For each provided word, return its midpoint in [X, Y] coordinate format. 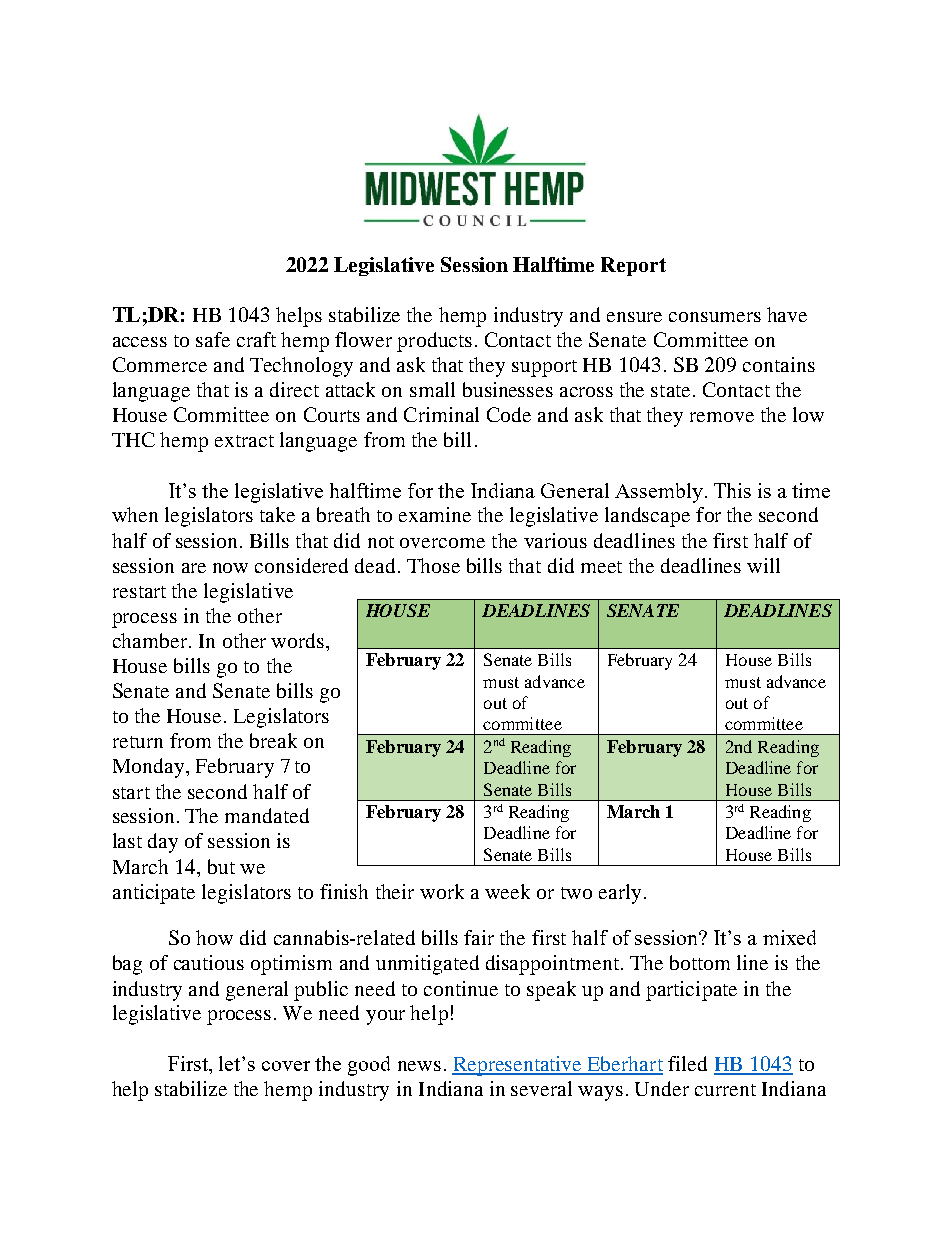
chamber [151, 640]
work [442, 891]
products [434, 342]
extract [244, 441]
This [732, 490]
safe [213, 339]
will [763, 565]
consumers [715, 317]
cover [286, 1066]
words [299, 640]
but [221, 866]
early [620, 894]
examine [435, 514]
